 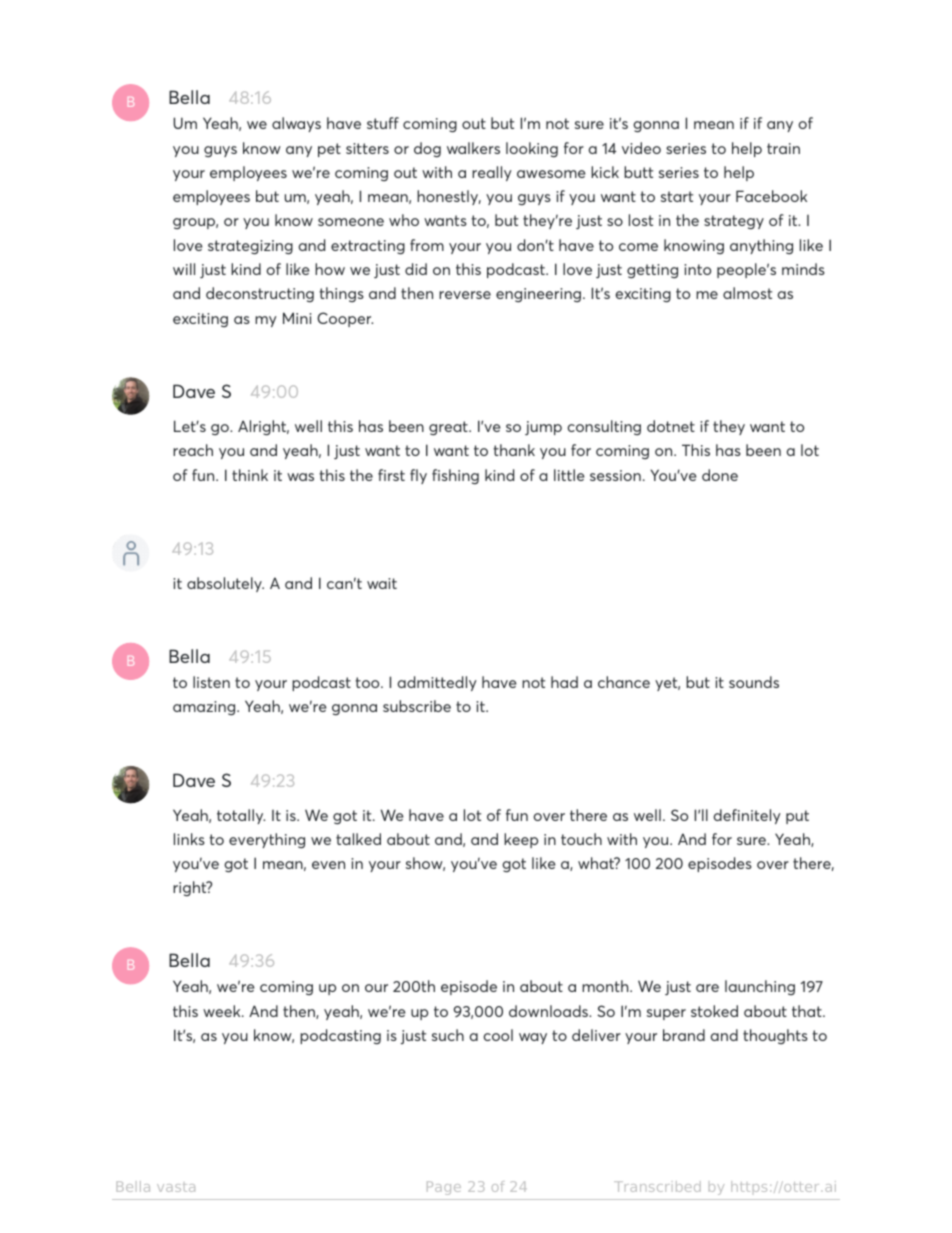 I want to click on think, so click(x=250, y=475).
